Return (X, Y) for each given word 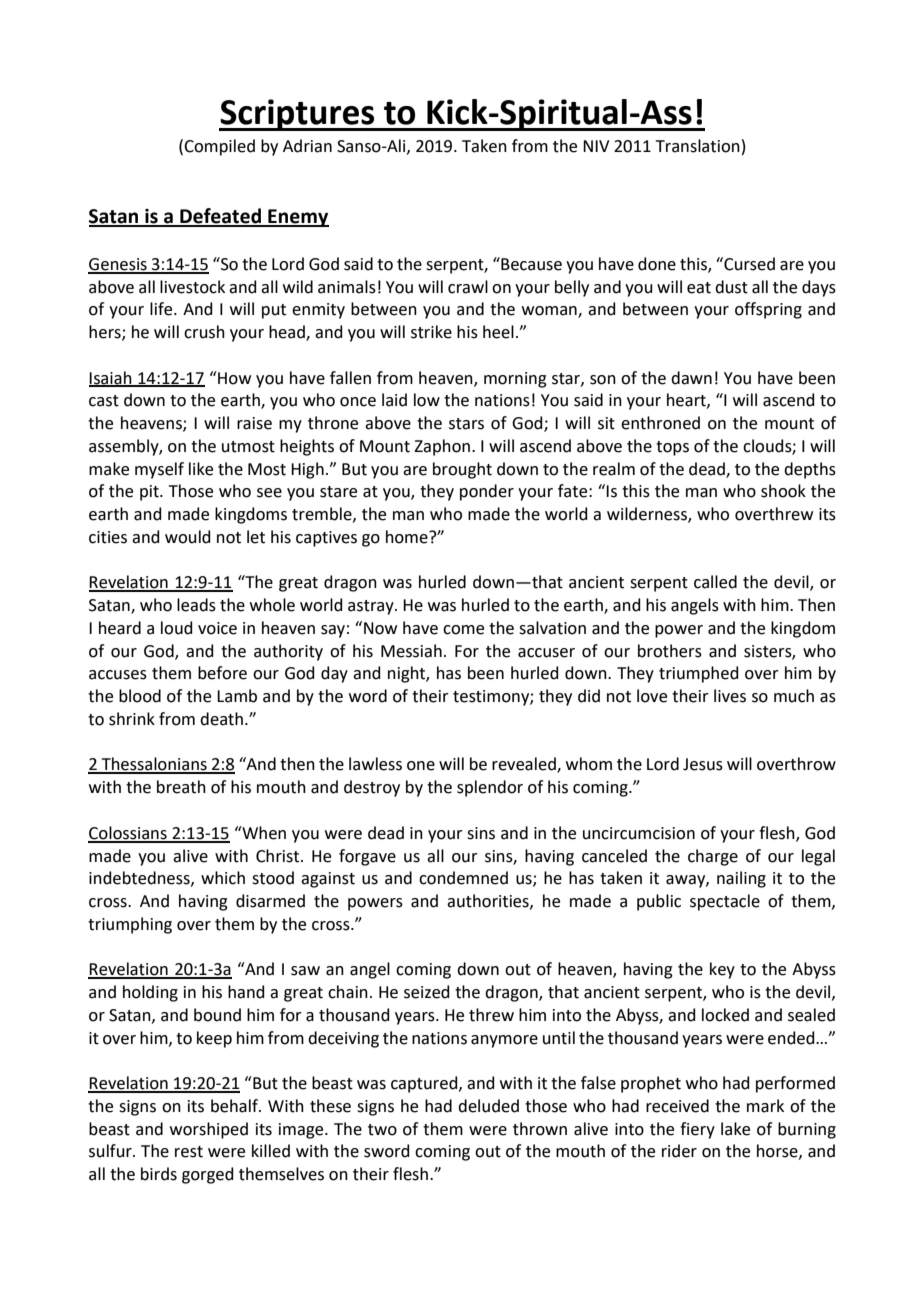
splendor (490, 788)
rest (189, 1152)
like (201, 469)
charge (713, 857)
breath (181, 787)
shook (783, 491)
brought (462, 470)
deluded (488, 1106)
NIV (596, 146)
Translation (698, 146)
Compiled (219, 147)
